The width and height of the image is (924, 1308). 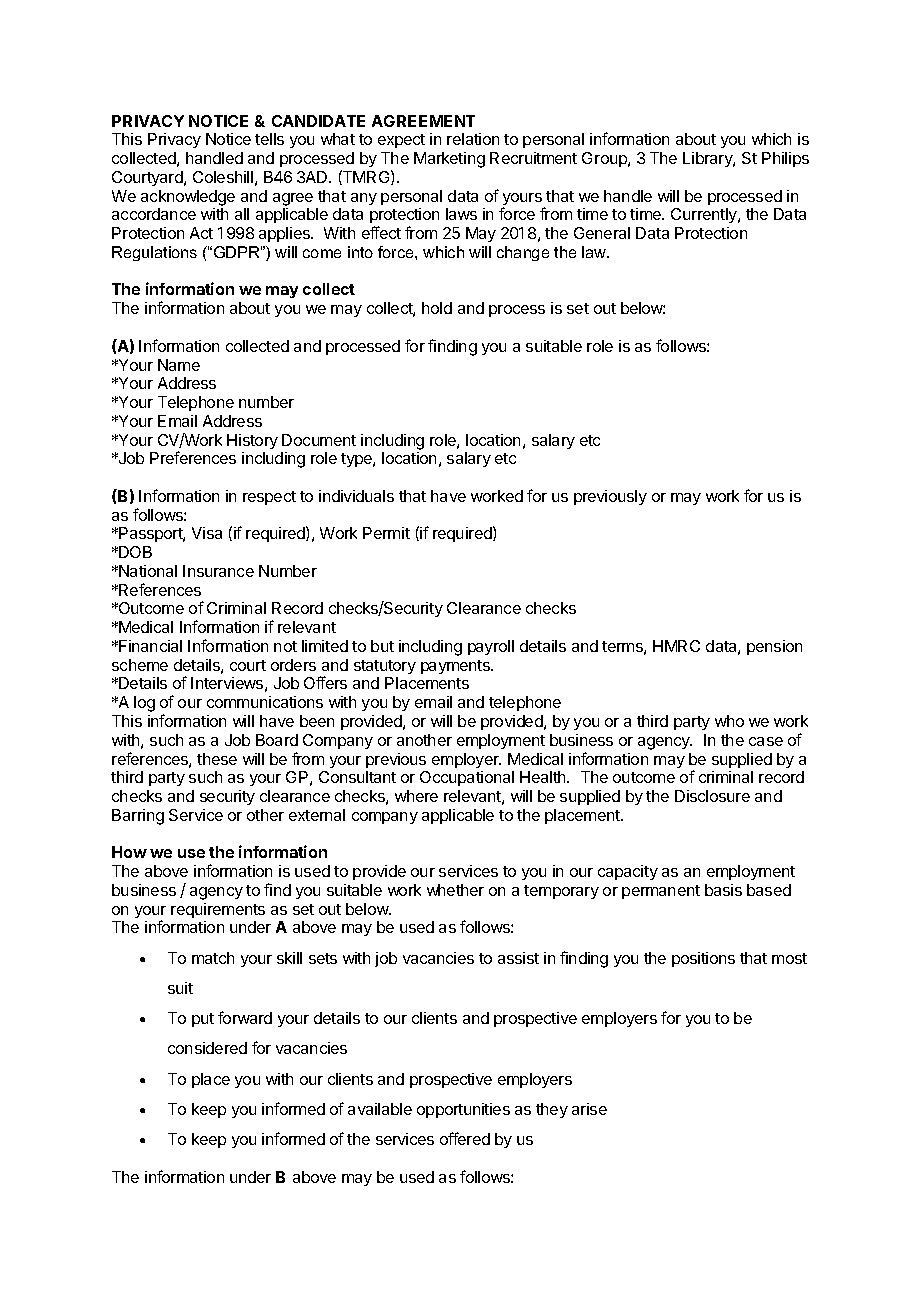 I want to click on arise, so click(x=589, y=1109).
